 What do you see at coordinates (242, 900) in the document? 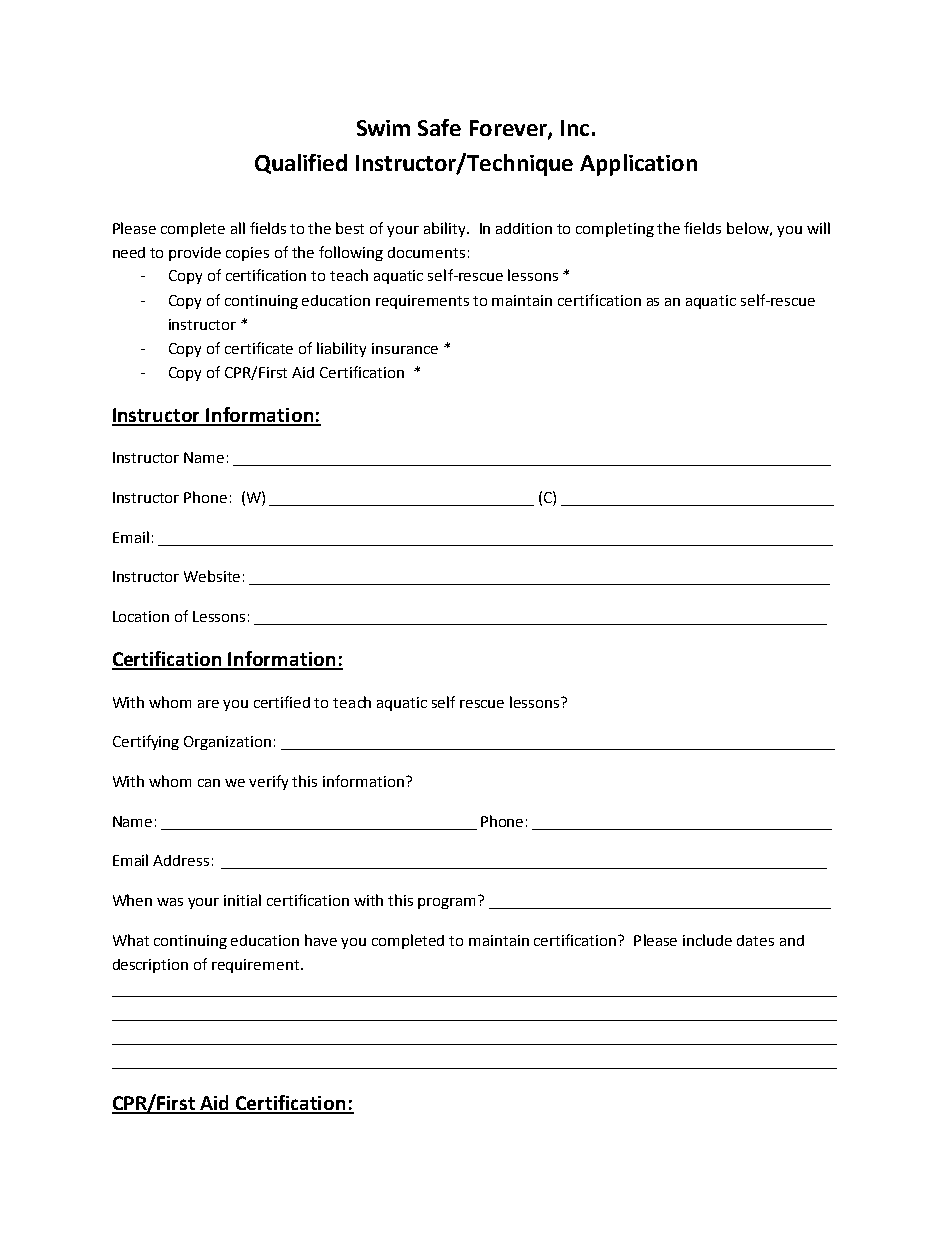
I see `initial` at bounding box center [242, 900].
